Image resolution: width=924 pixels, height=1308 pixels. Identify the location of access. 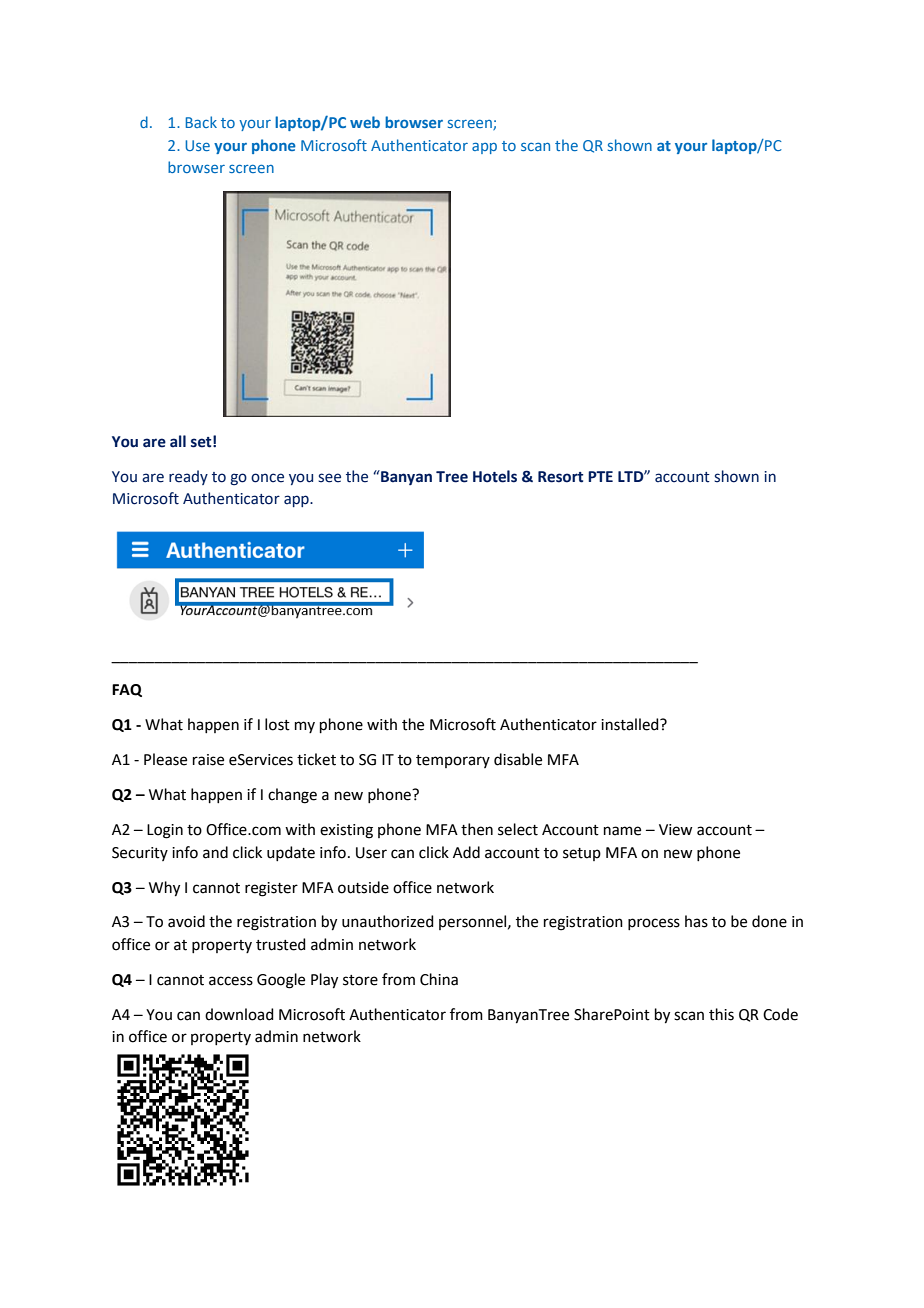
(231, 981).
